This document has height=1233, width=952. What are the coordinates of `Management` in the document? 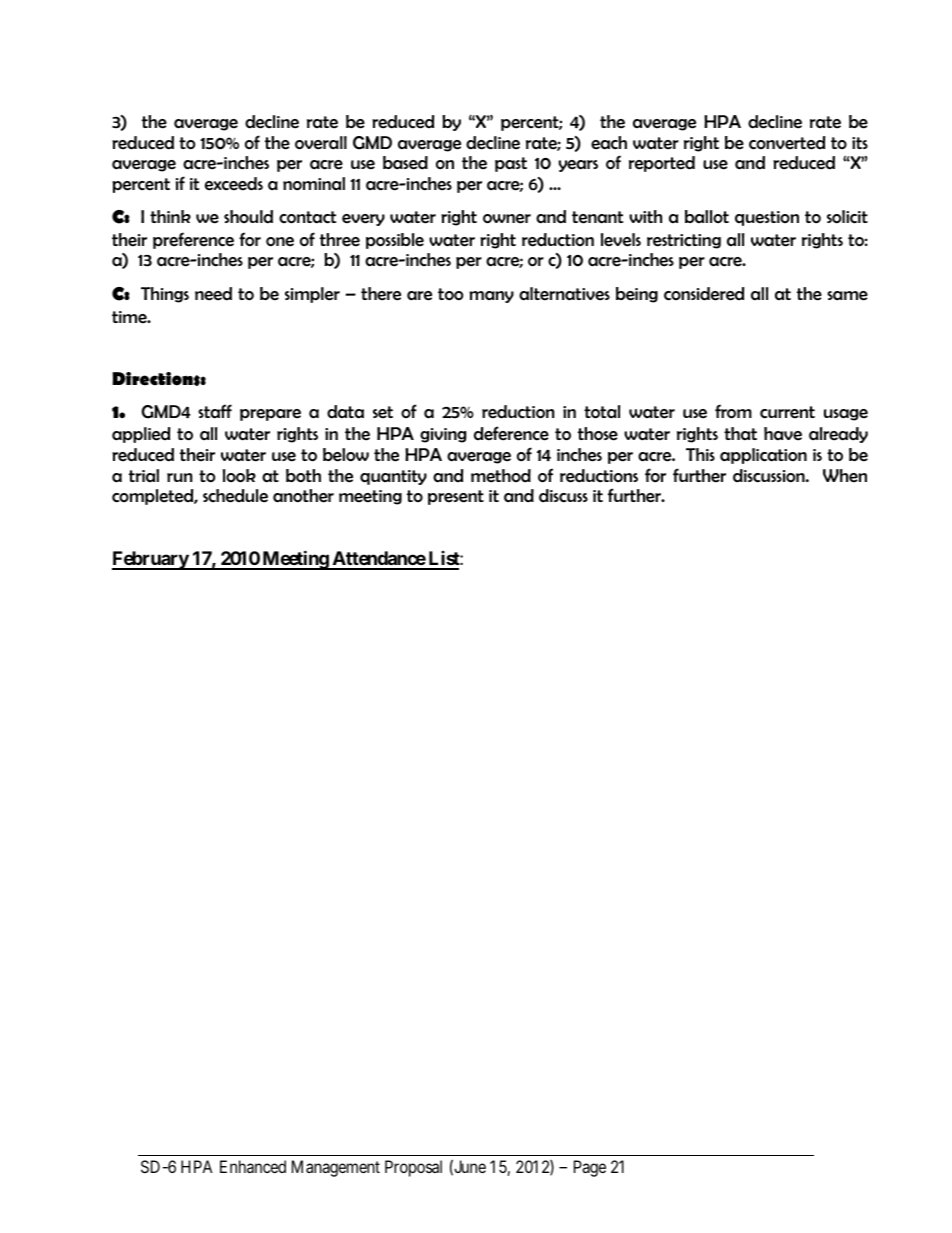 It's located at (336, 1168).
